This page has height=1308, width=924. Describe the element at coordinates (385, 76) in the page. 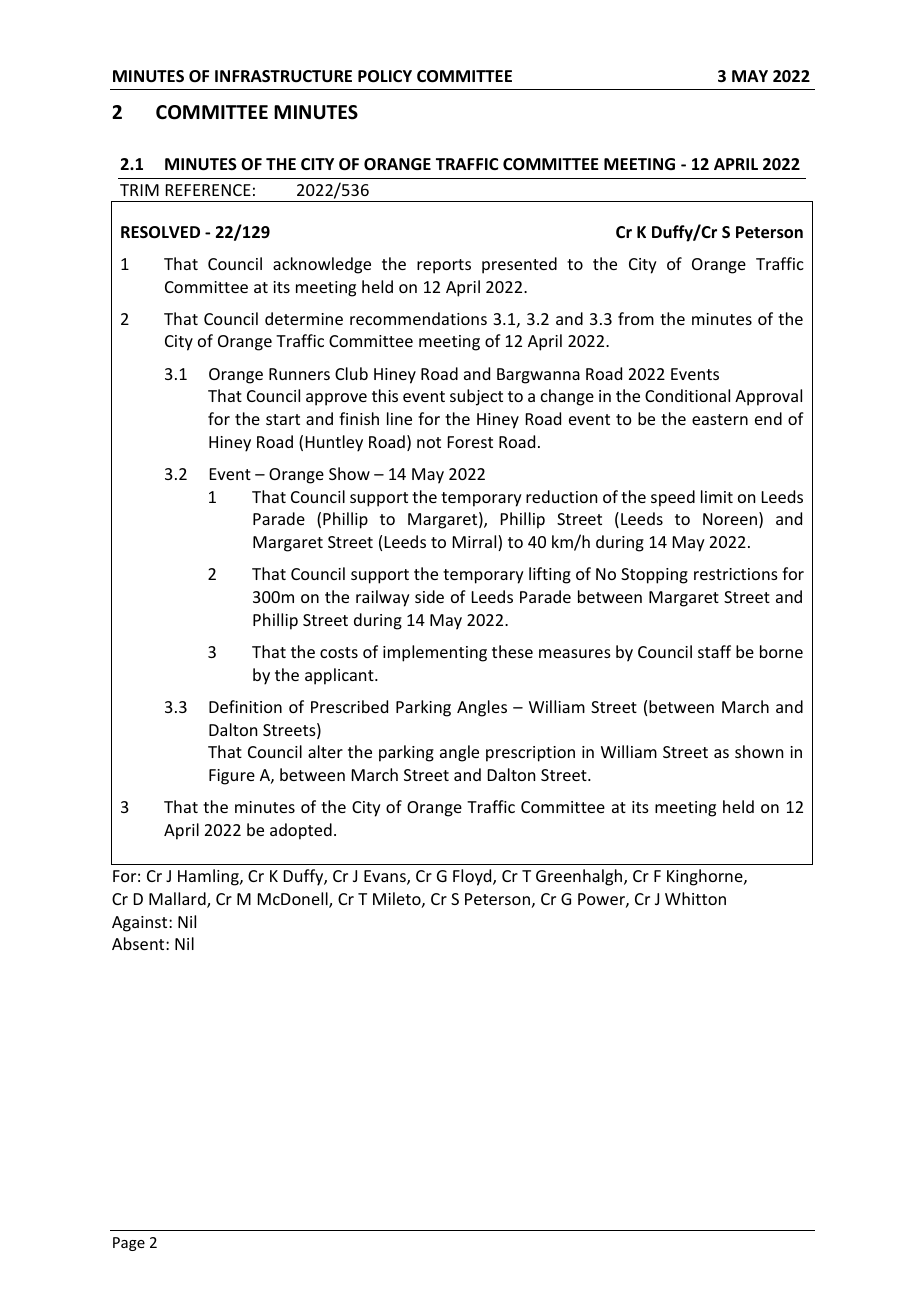

I see `POLICY` at that location.
